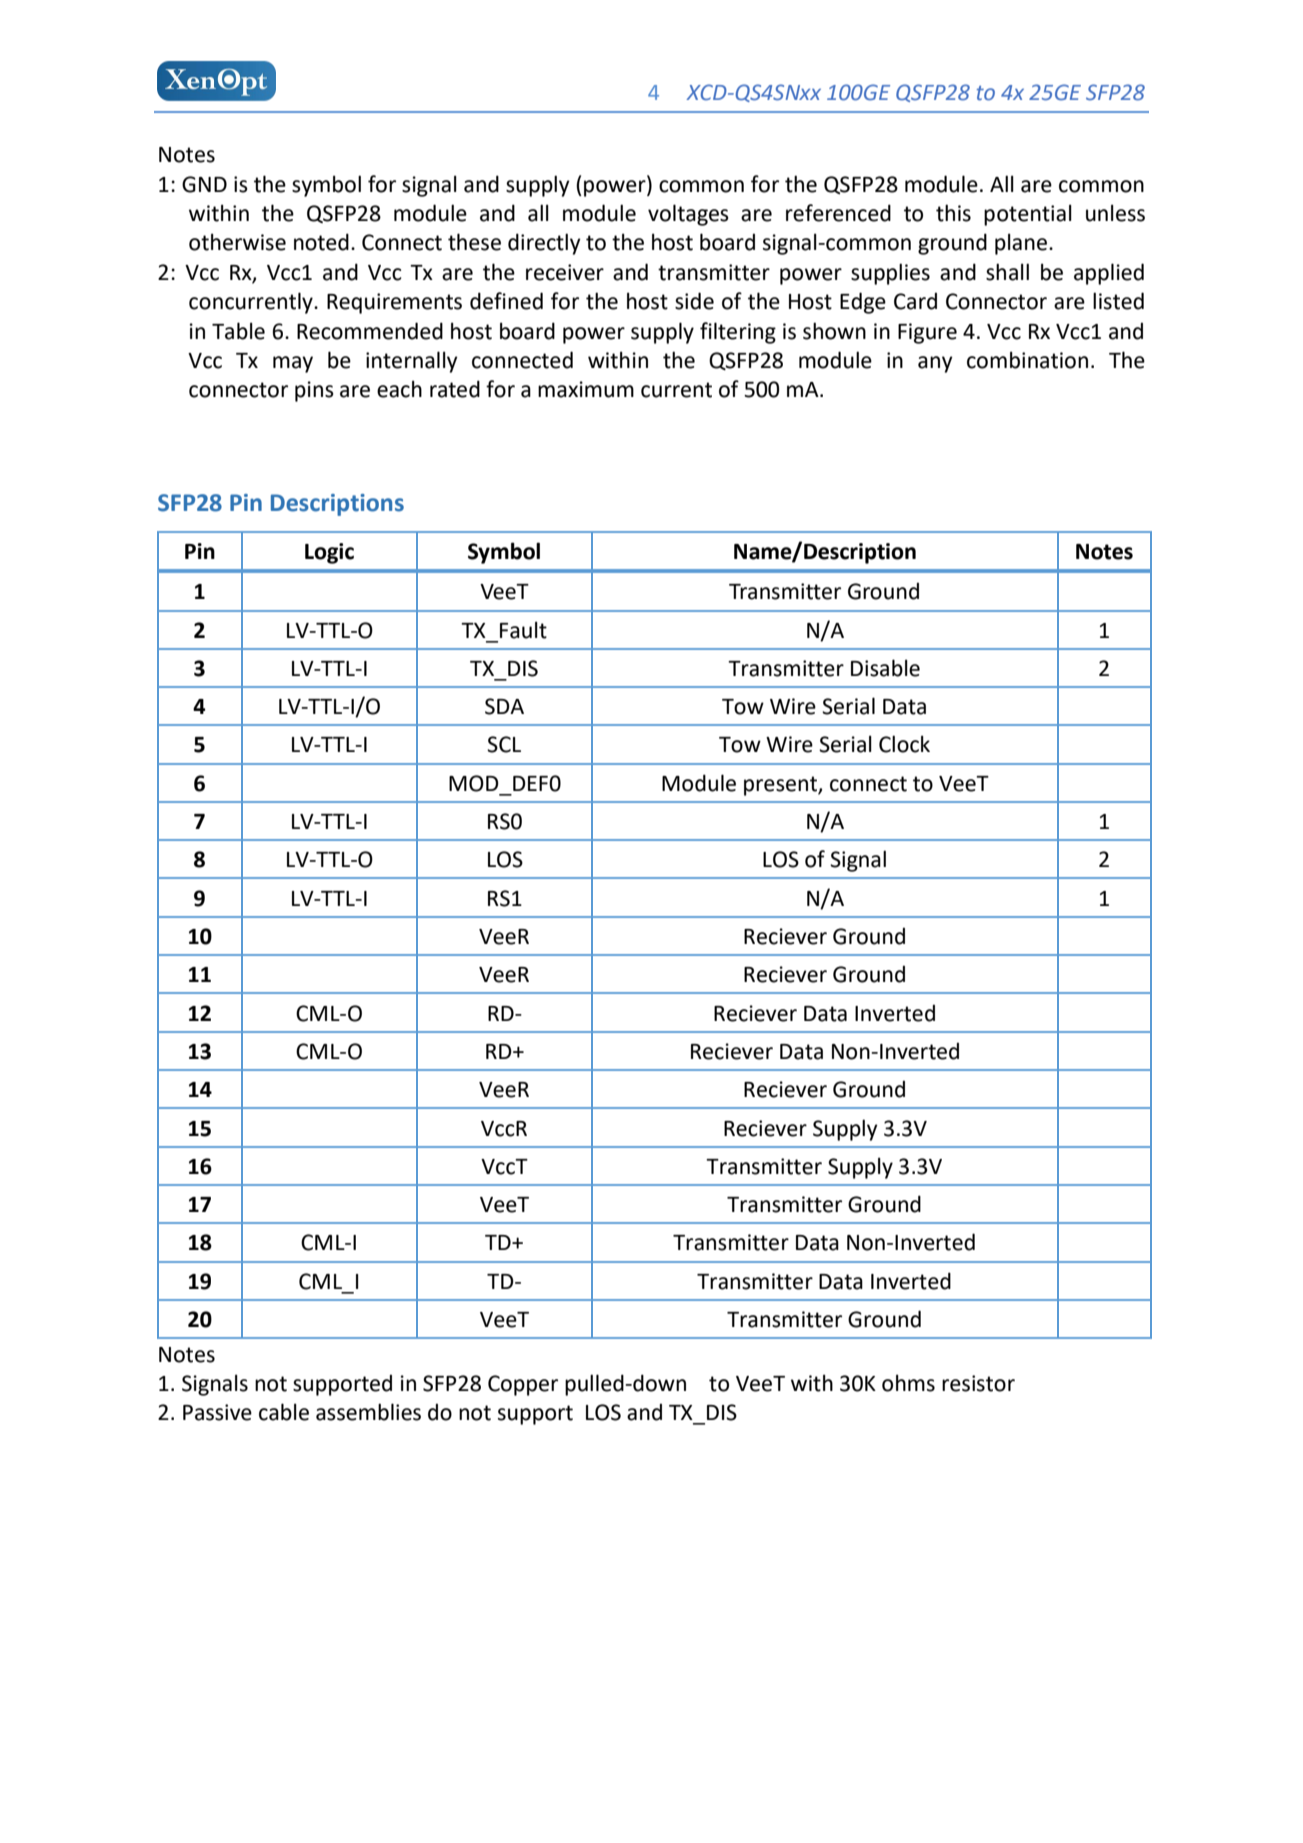  I want to click on potential, so click(1028, 215).
